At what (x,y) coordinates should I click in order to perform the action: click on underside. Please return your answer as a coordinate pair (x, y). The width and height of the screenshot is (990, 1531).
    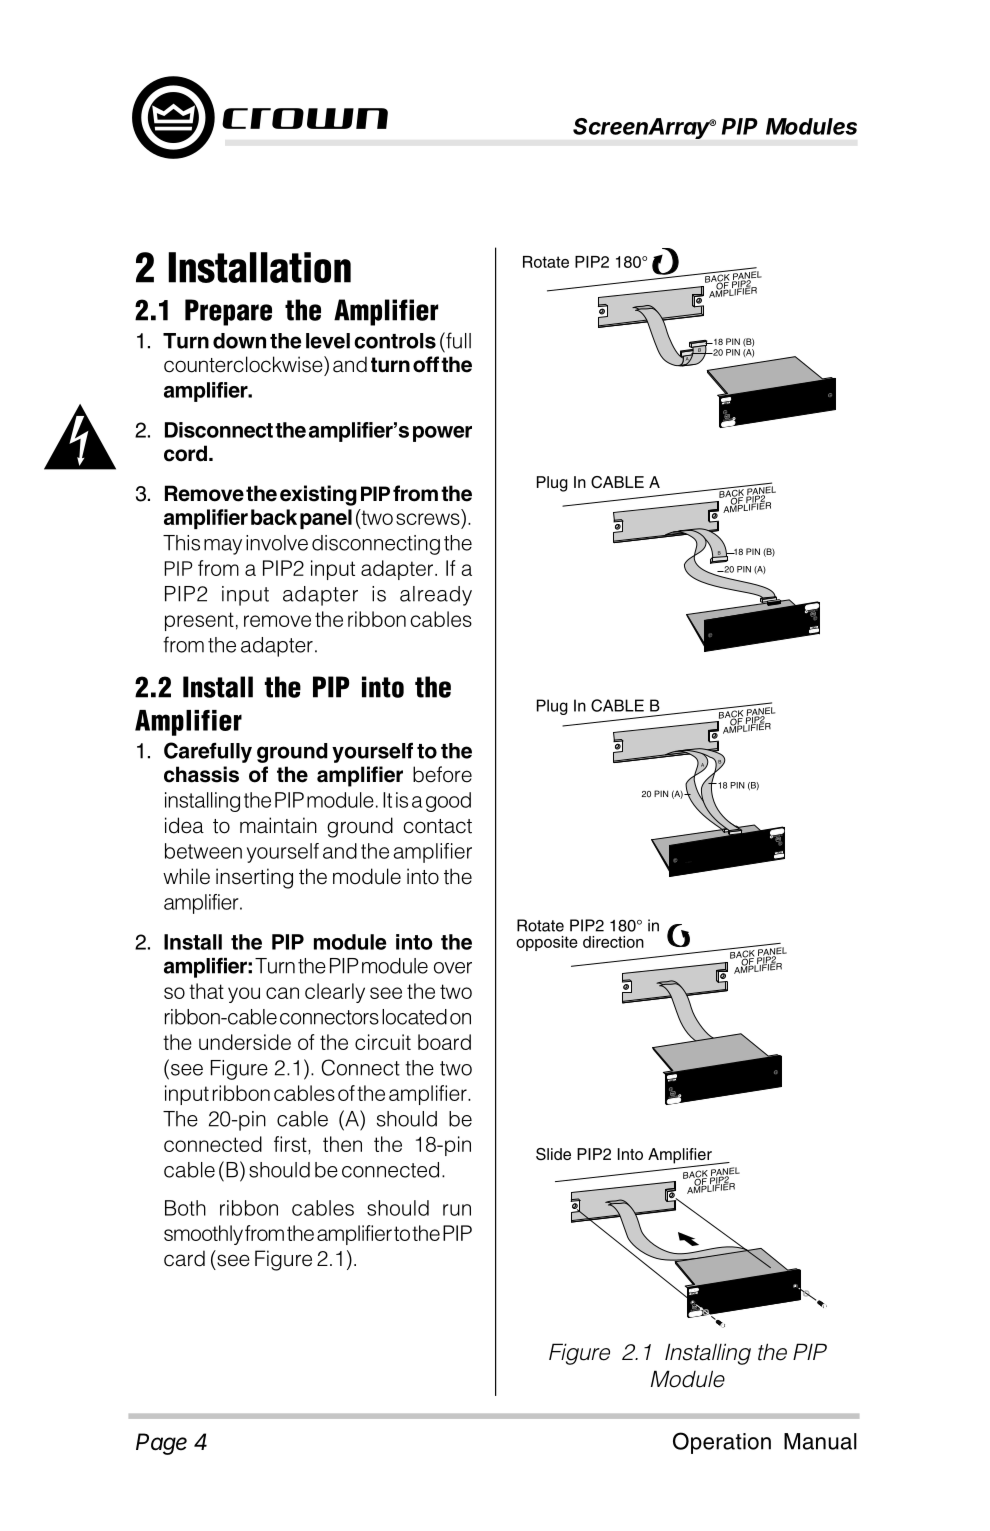
    Looking at the image, I should click on (245, 1042).
